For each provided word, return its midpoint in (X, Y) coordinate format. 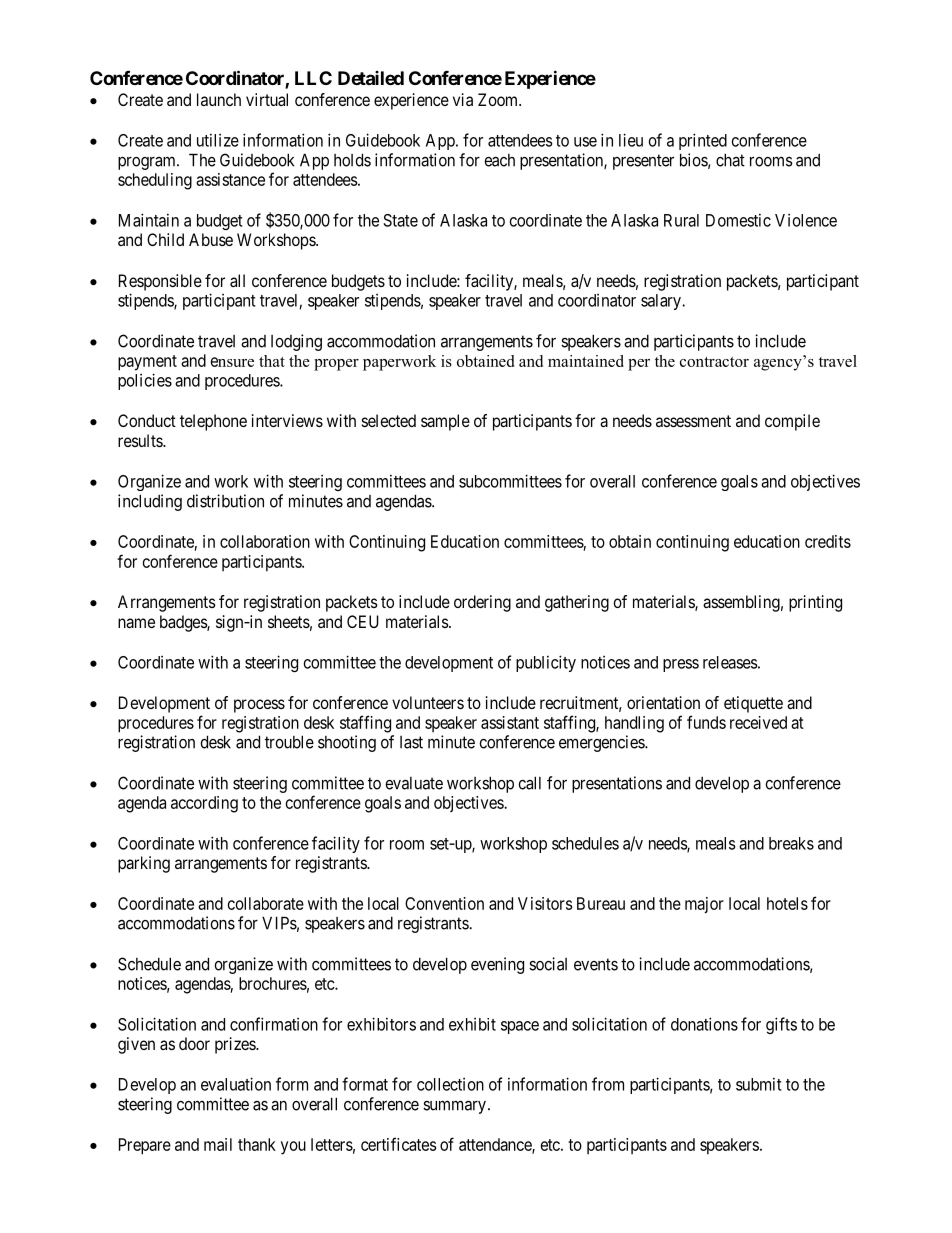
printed (703, 141)
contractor (714, 362)
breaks (791, 843)
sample (445, 422)
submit (758, 1084)
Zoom (499, 99)
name (136, 623)
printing (815, 603)
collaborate (266, 903)
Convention (444, 903)
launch (219, 99)
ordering (482, 603)
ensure (232, 362)
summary (454, 1107)
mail (218, 1144)
